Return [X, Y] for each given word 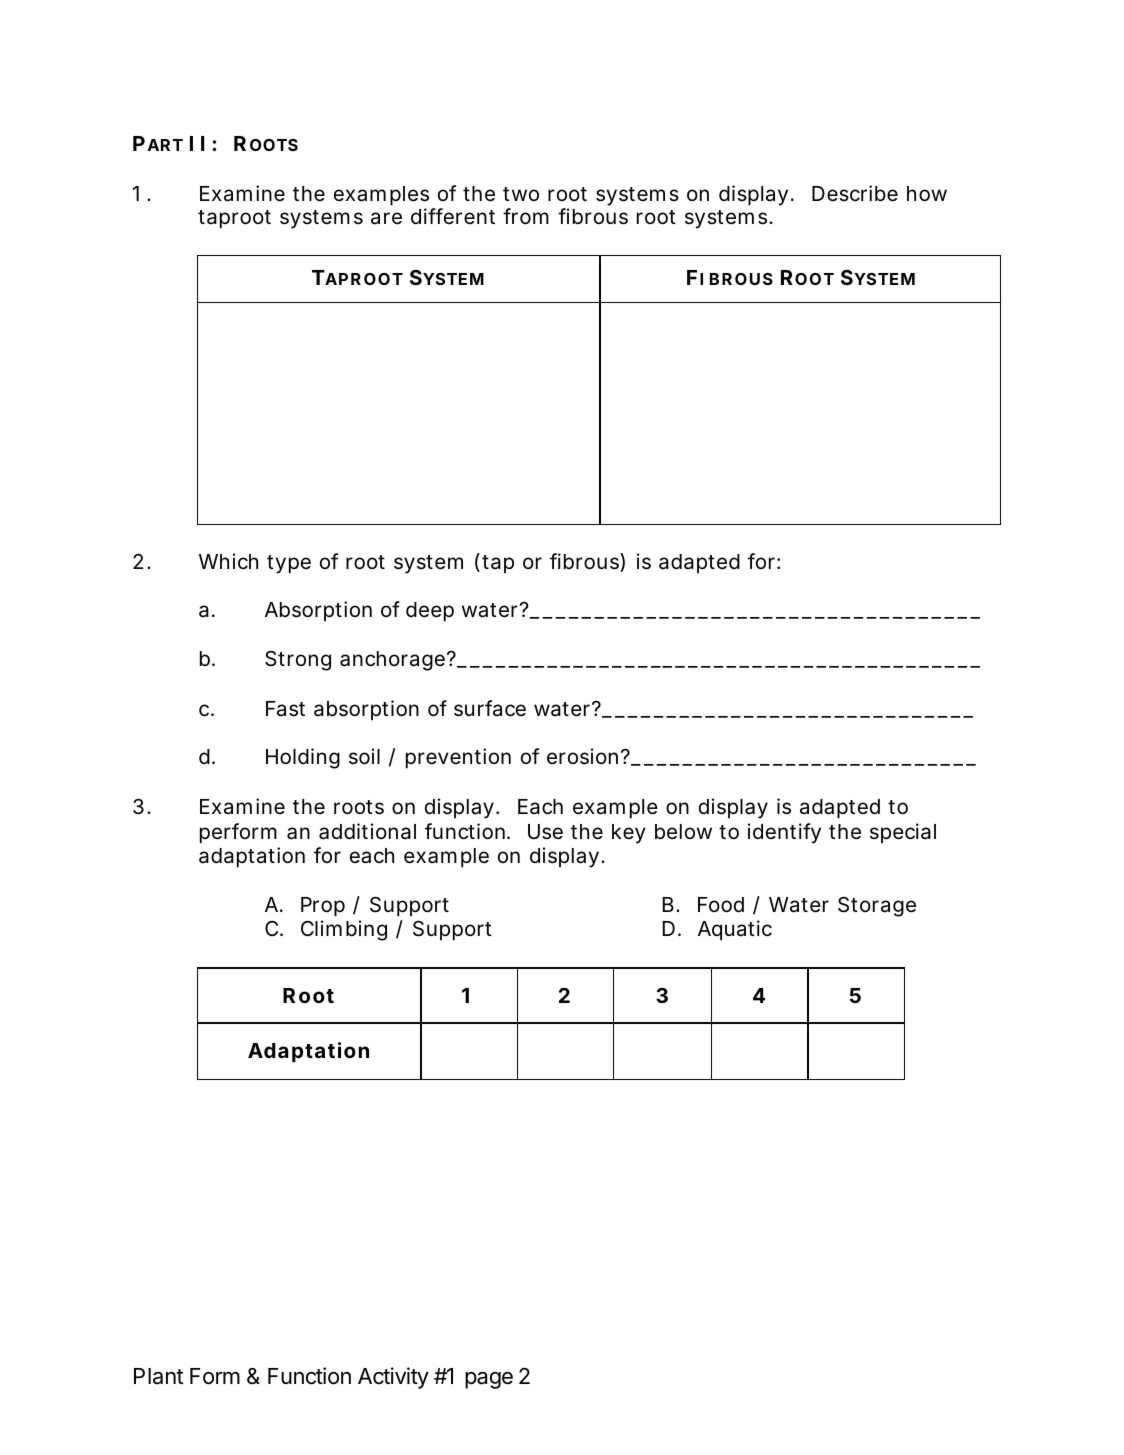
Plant [158, 1376]
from [526, 216]
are [386, 218]
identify [784, 833]
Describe [855, 193]
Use [545, 832]
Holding [303, 758]
